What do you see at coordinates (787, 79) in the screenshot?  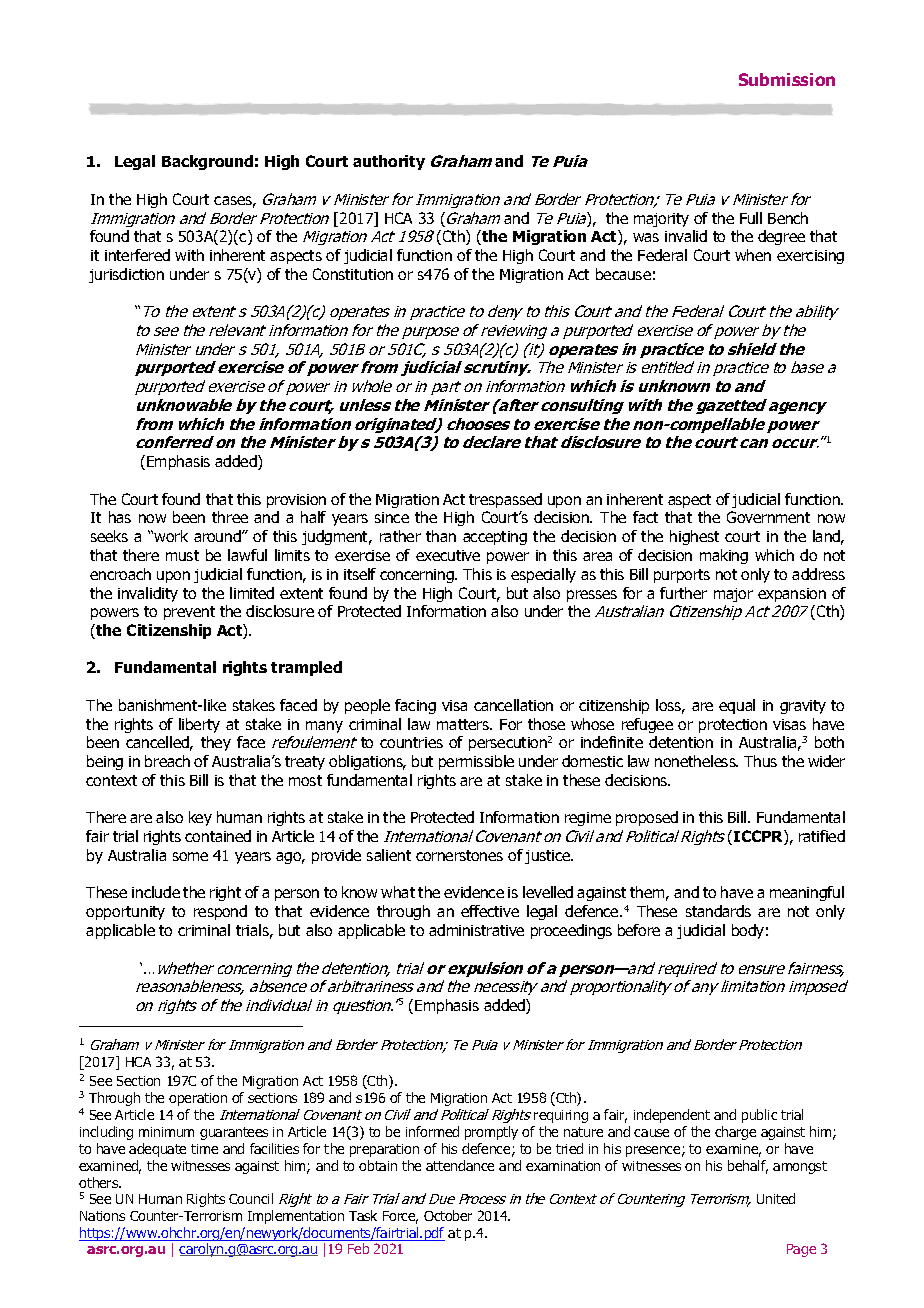 I see `Submission` at bounding box center [787, 79].
